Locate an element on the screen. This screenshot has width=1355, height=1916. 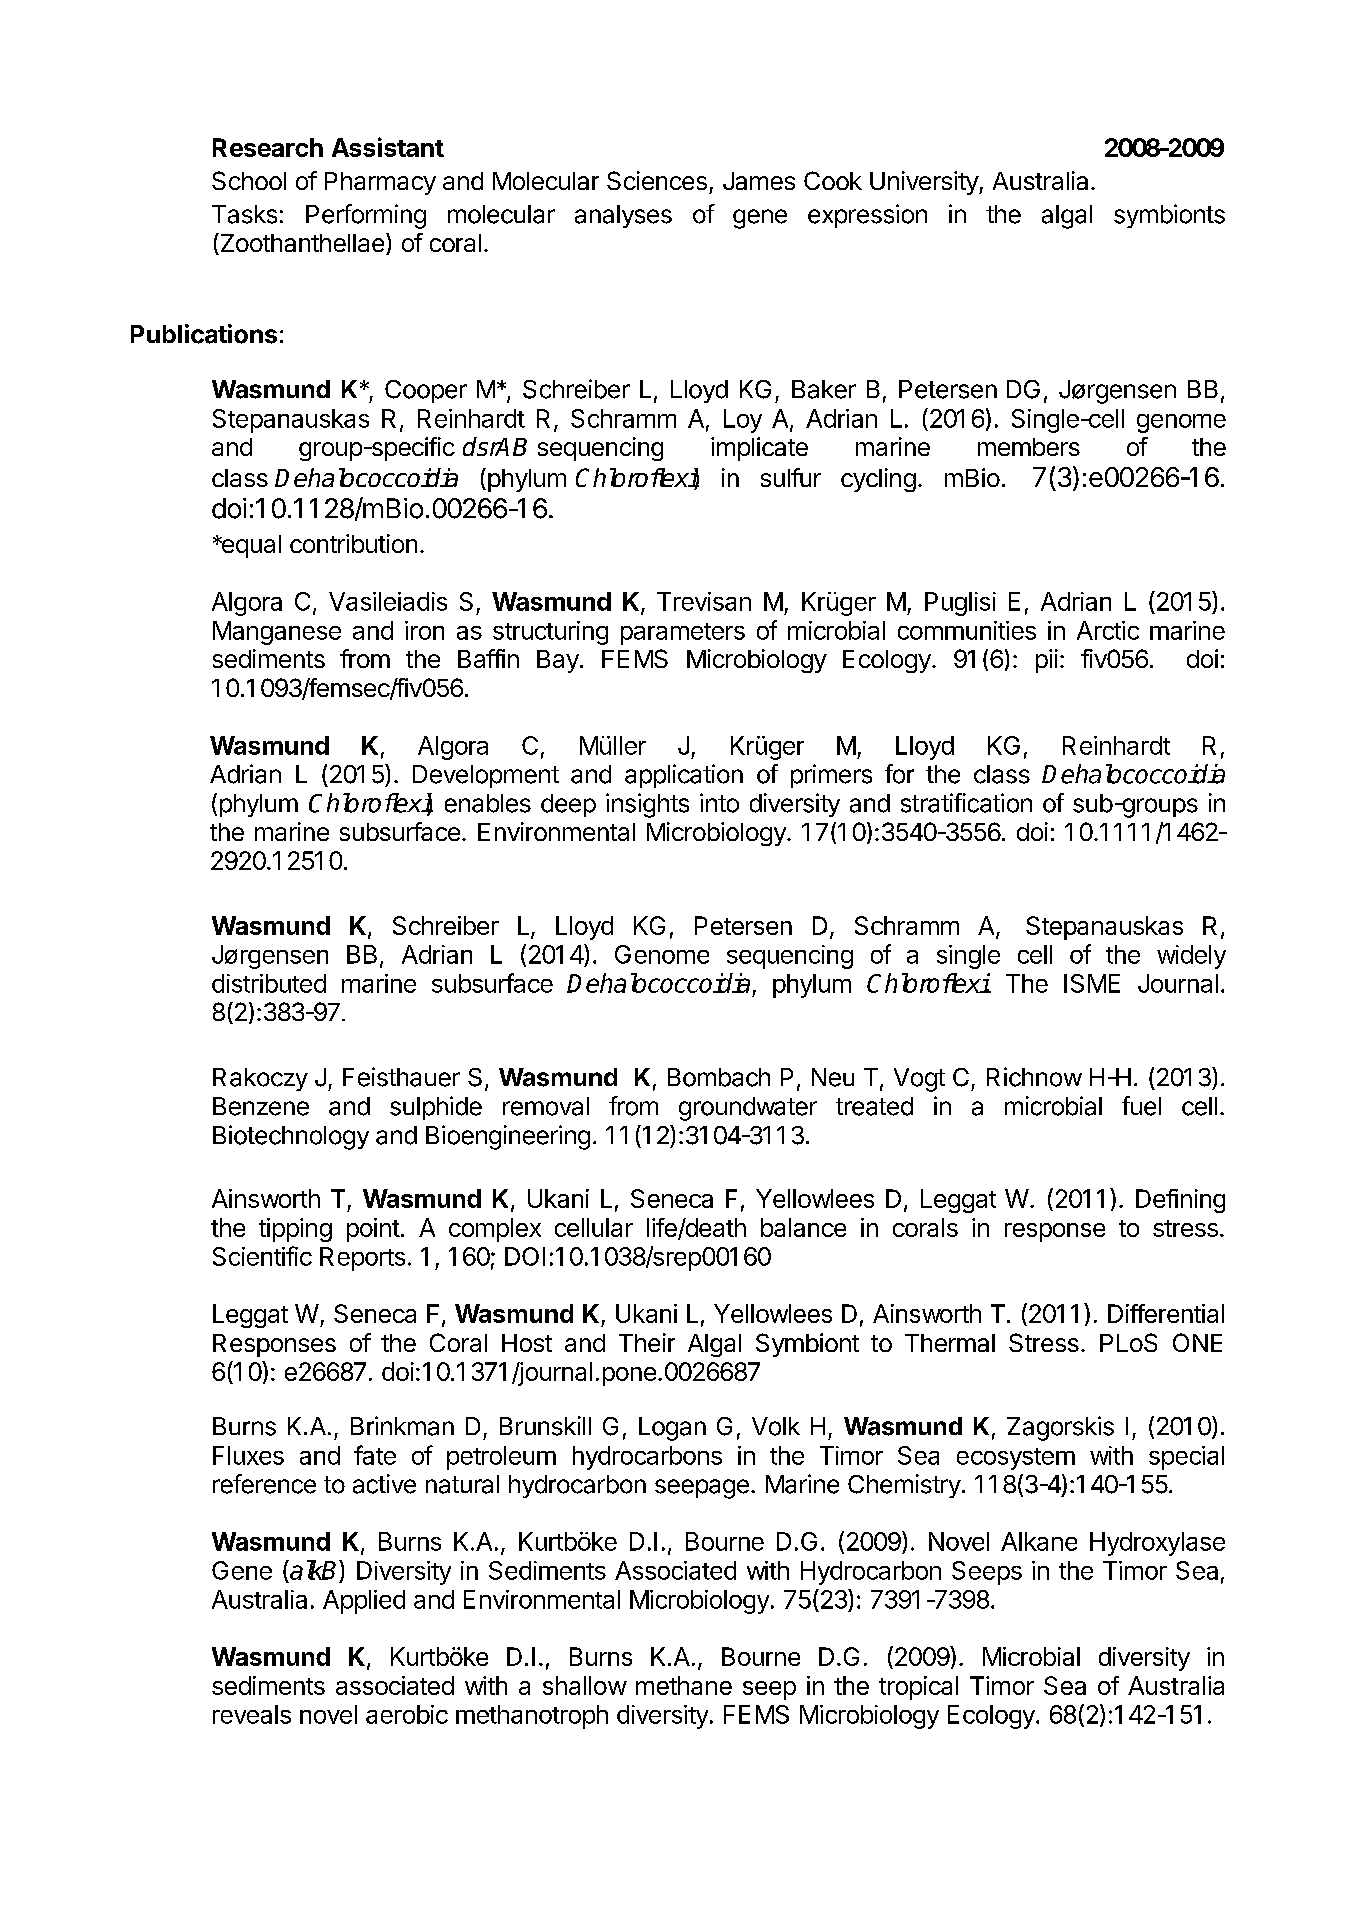
Their is located at coordinates (647, 1342).
